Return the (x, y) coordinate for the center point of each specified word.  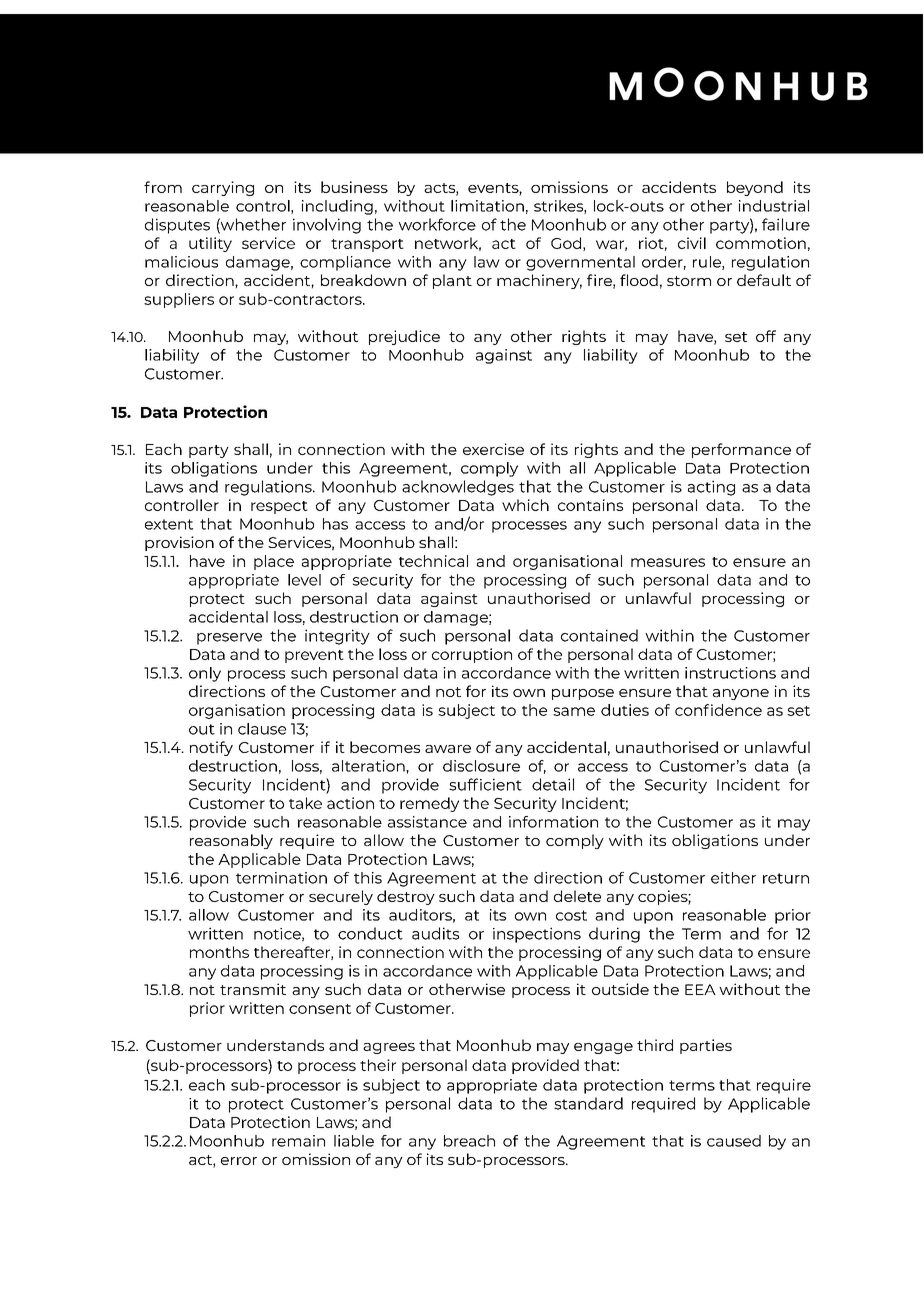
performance (741, 450)
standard (588, 1103)
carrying (223, 188)
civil (692, 243)
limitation (487, 206)
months (219, 952)
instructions (730, 673)
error (239, 1161)
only (205, 674)
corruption (472, 655)
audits (435, 933)
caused (734, 1141)
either (733, 878)
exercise (493, 449)
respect (279, 507)
